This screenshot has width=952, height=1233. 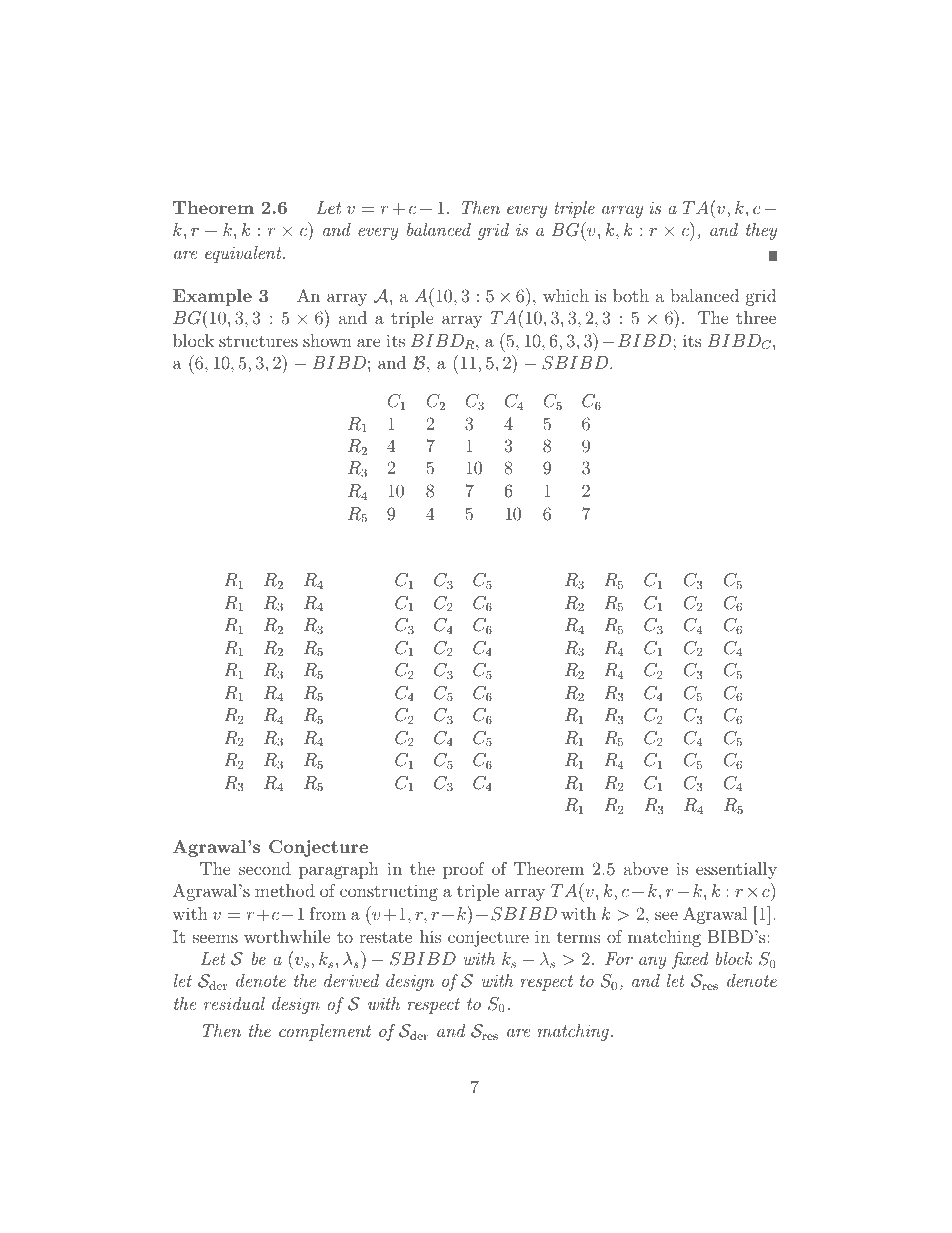 What do you see at coordinates (327, 340) in the screenshot?
I see `shown` at bounding box center [327, 340].
